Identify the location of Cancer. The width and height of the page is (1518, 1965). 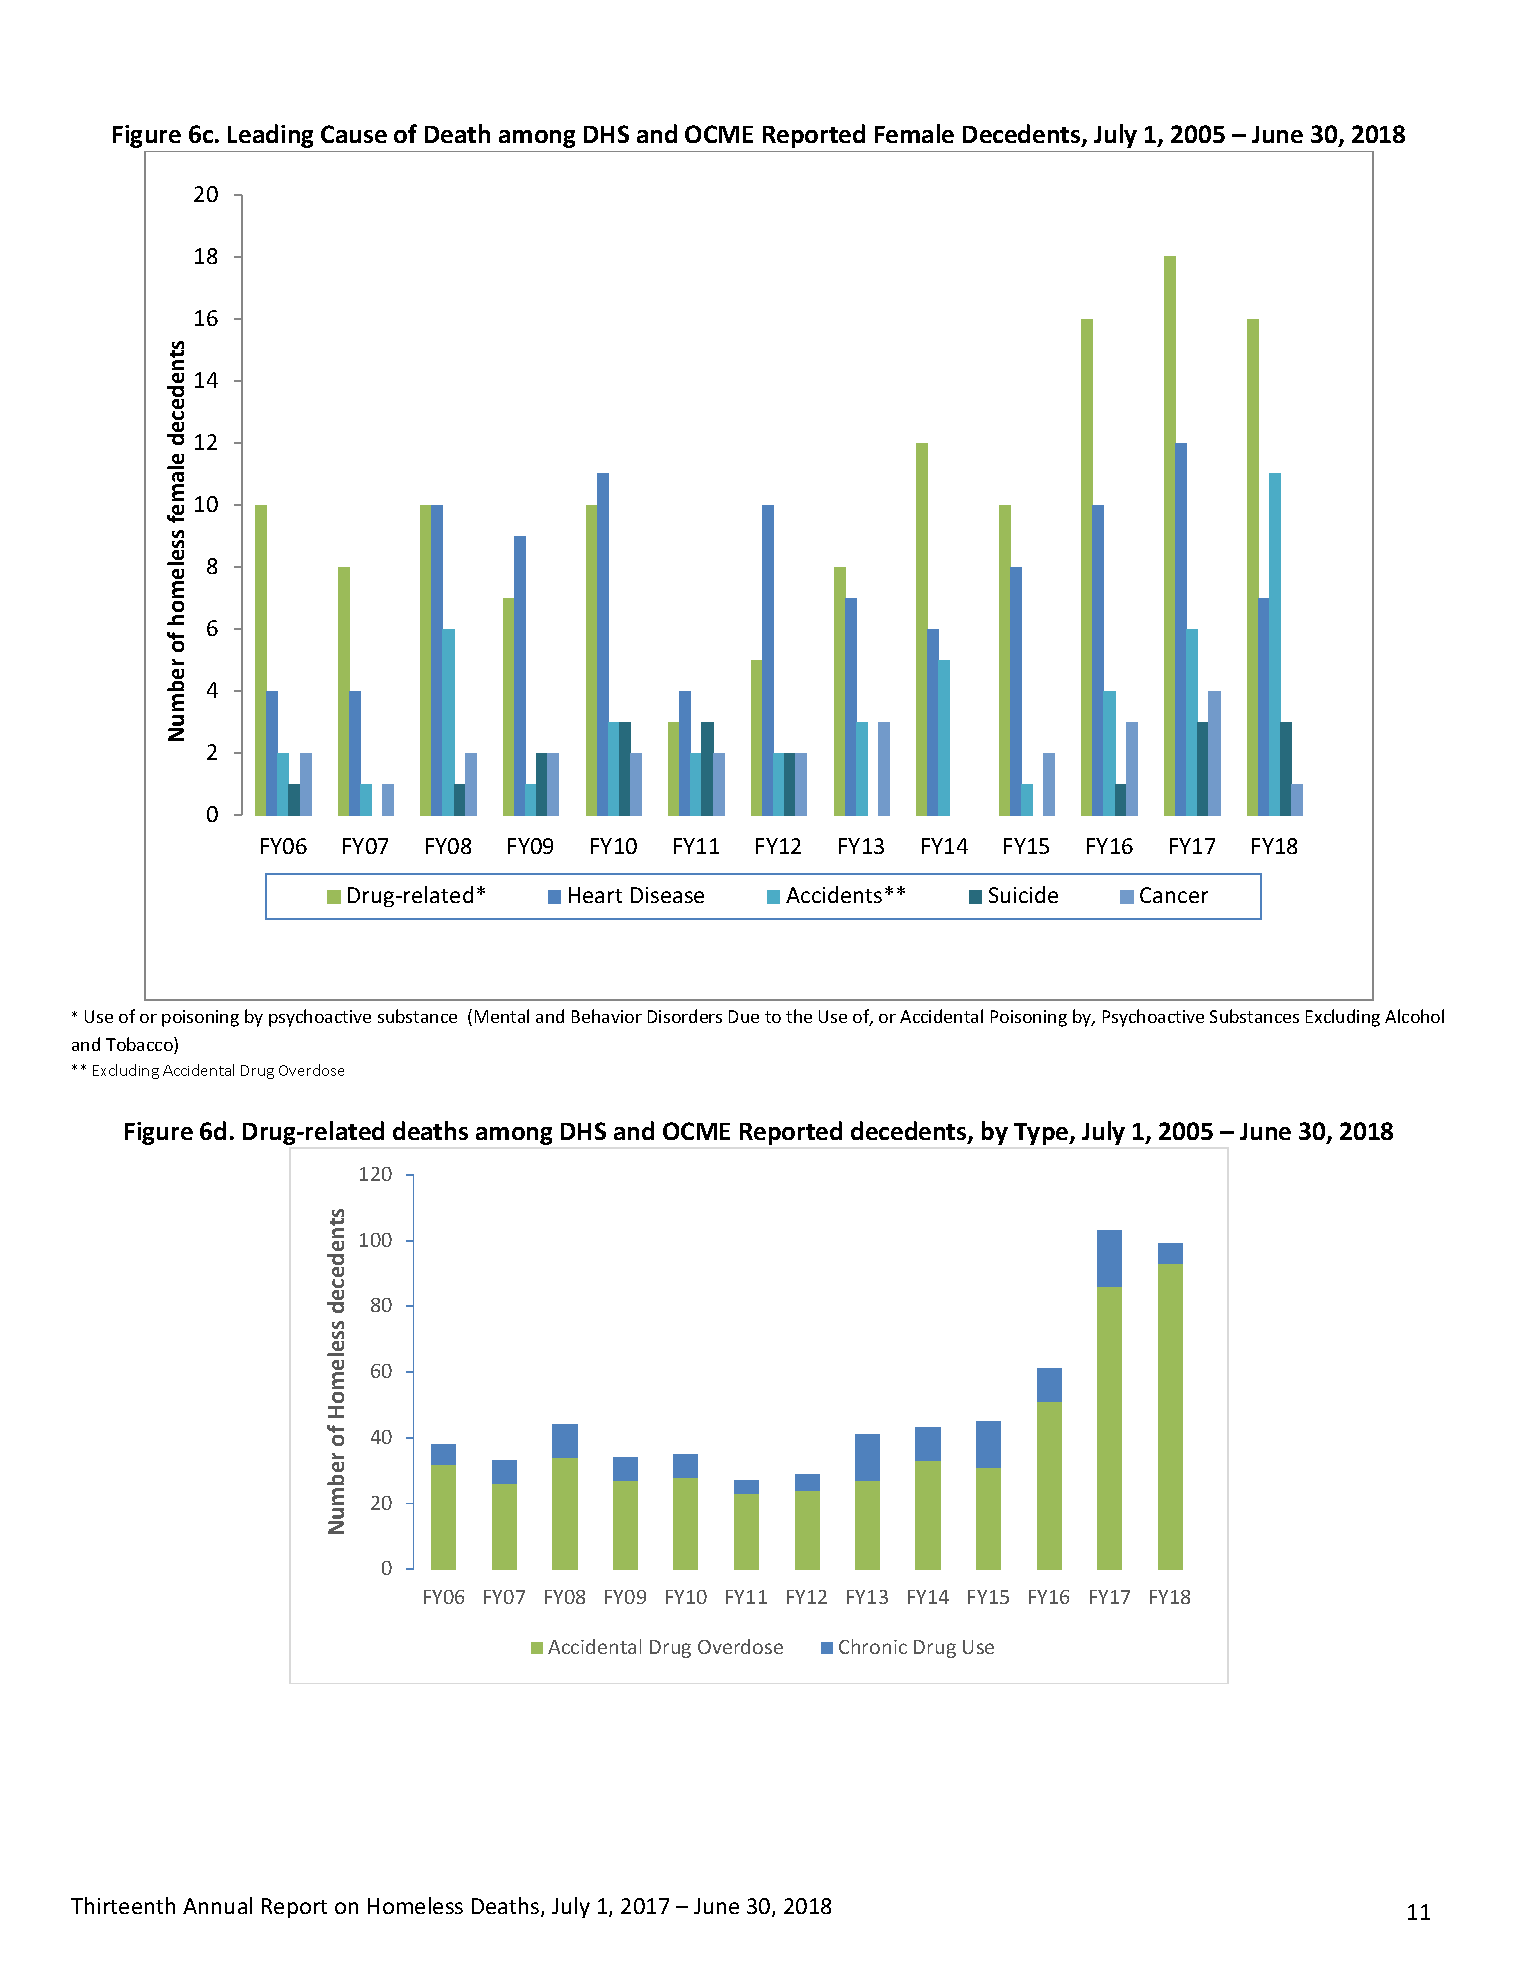
(1174, 895).
